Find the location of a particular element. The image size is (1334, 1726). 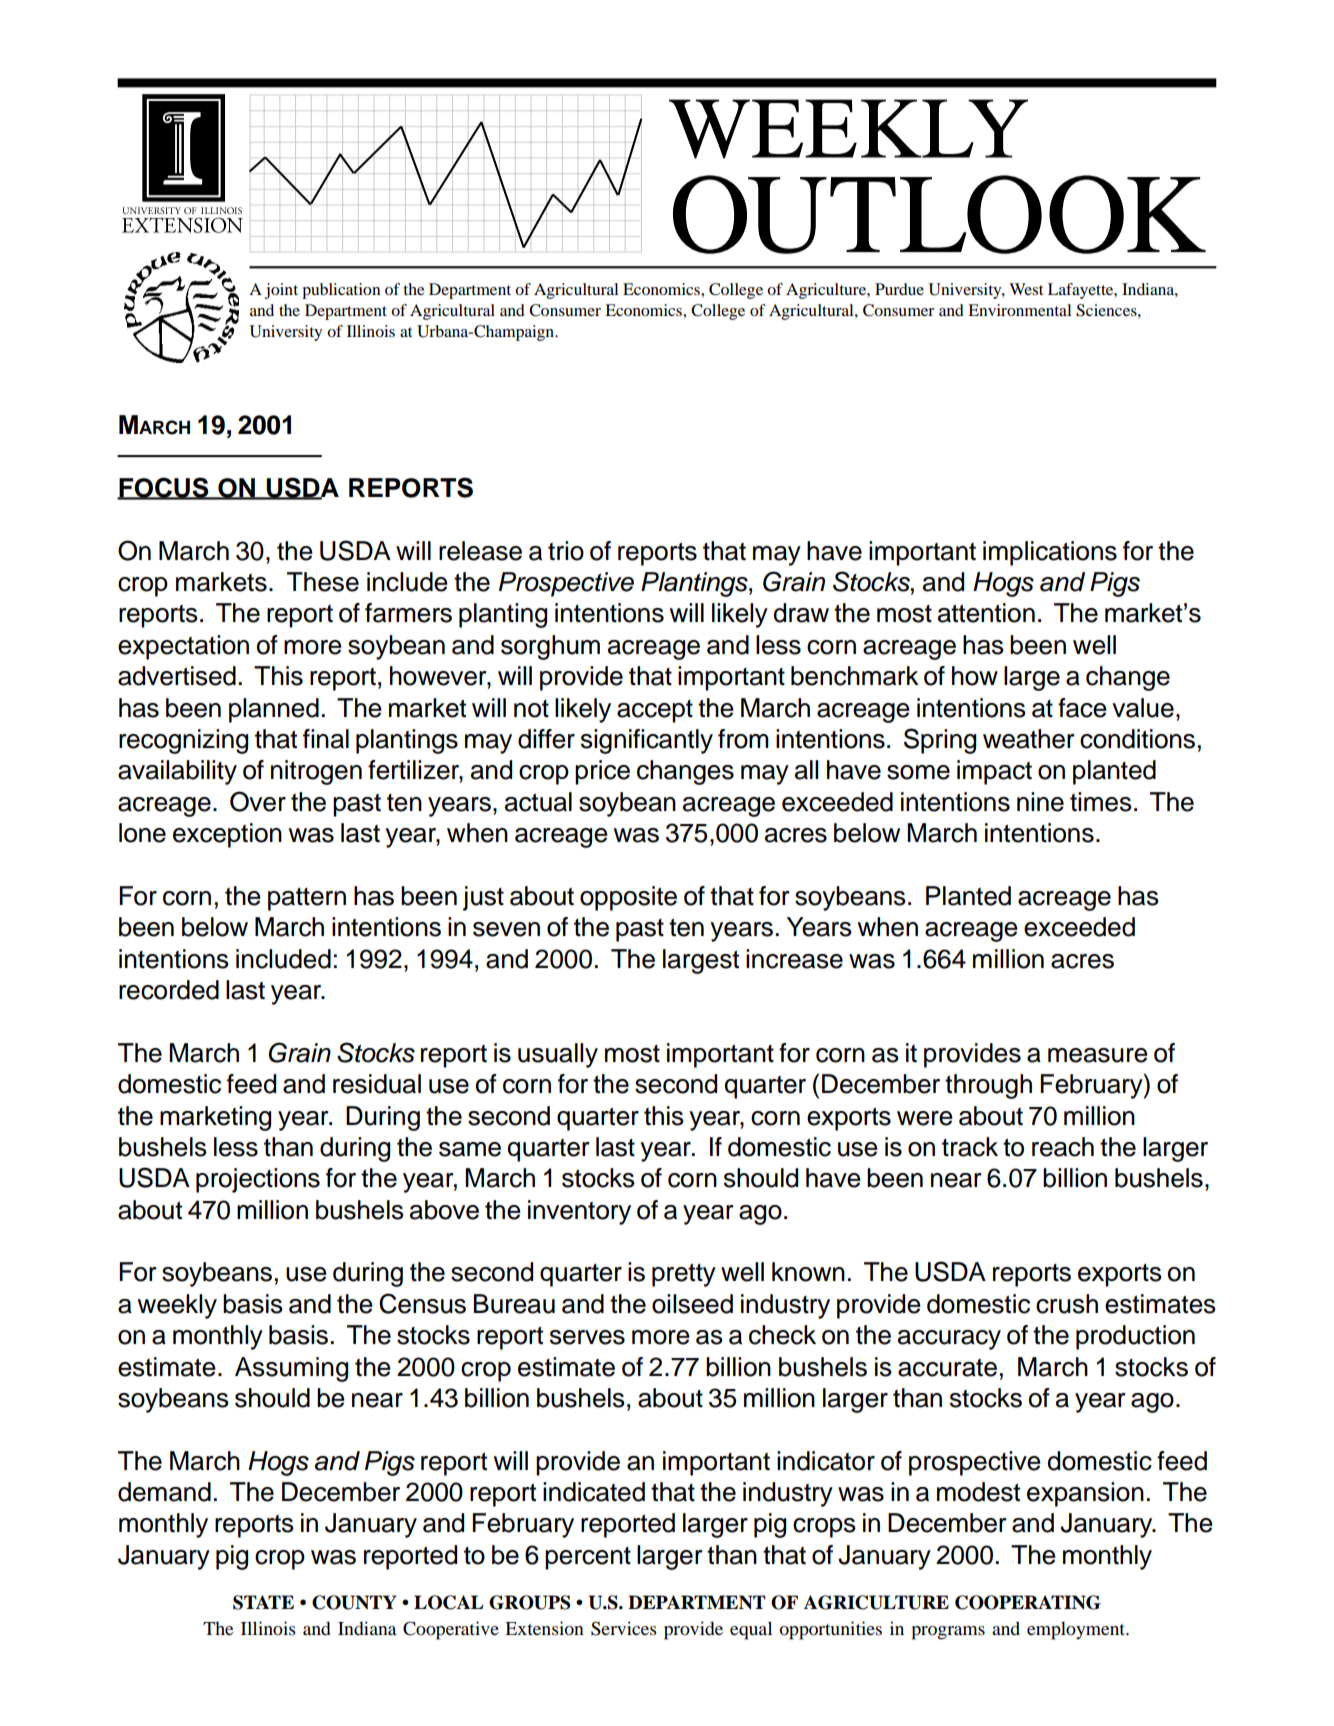

West is located at coordinates (1026, 289).
